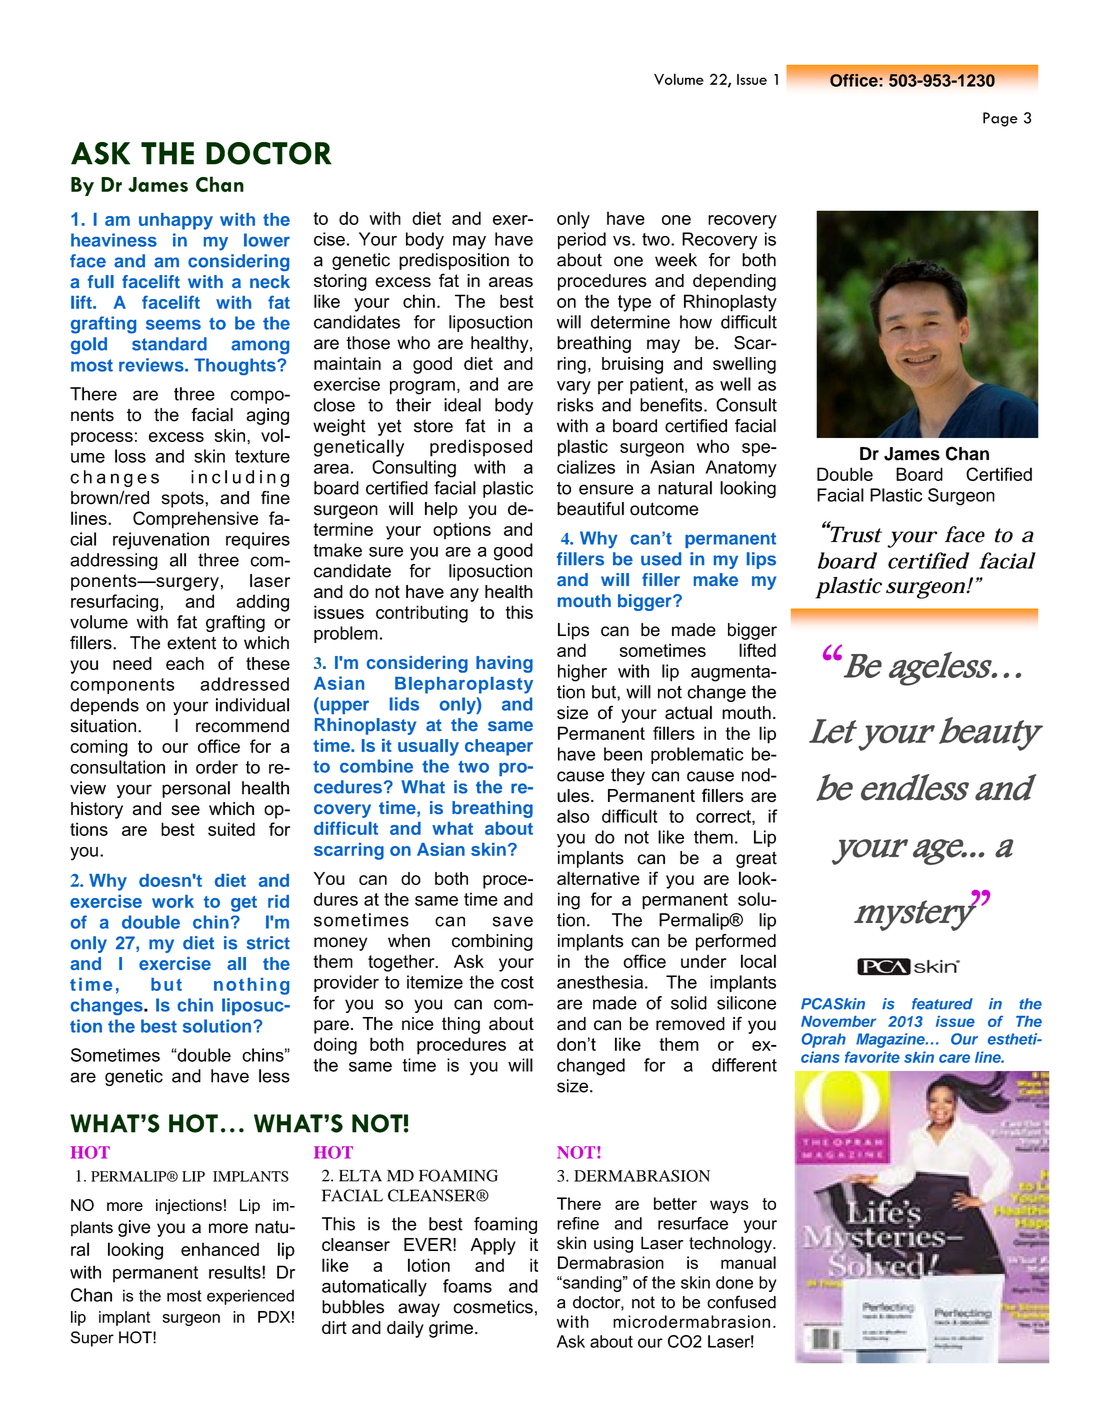 The height and width of the image is (1428, 1103). I want to click on recommend, so click(242, 726).
